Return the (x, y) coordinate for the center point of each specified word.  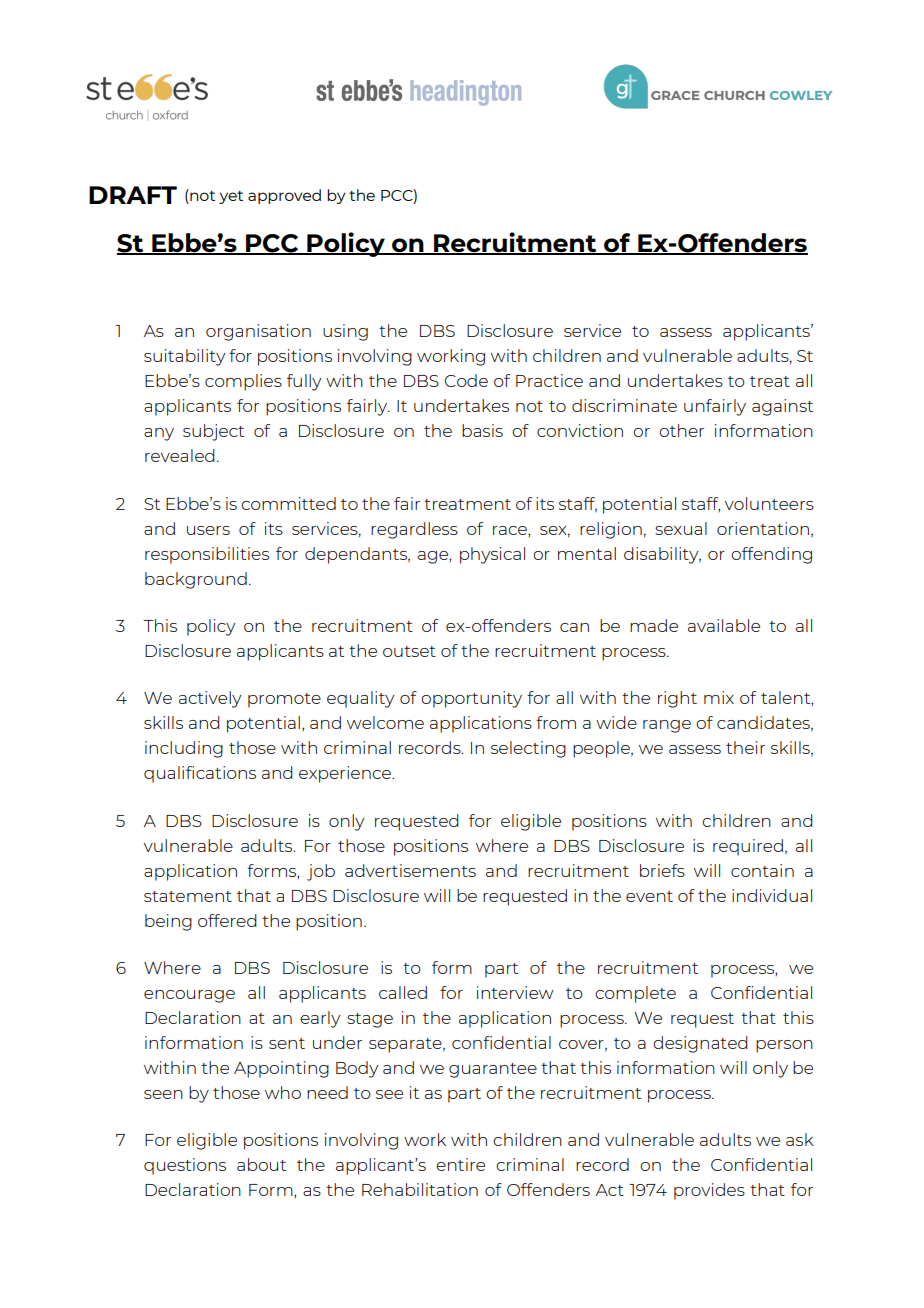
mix (719, 697)
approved (284, 196)
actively (210, 699)
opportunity (471, 699)
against (782, 407)
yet (231, 197)
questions (185, 1166)
